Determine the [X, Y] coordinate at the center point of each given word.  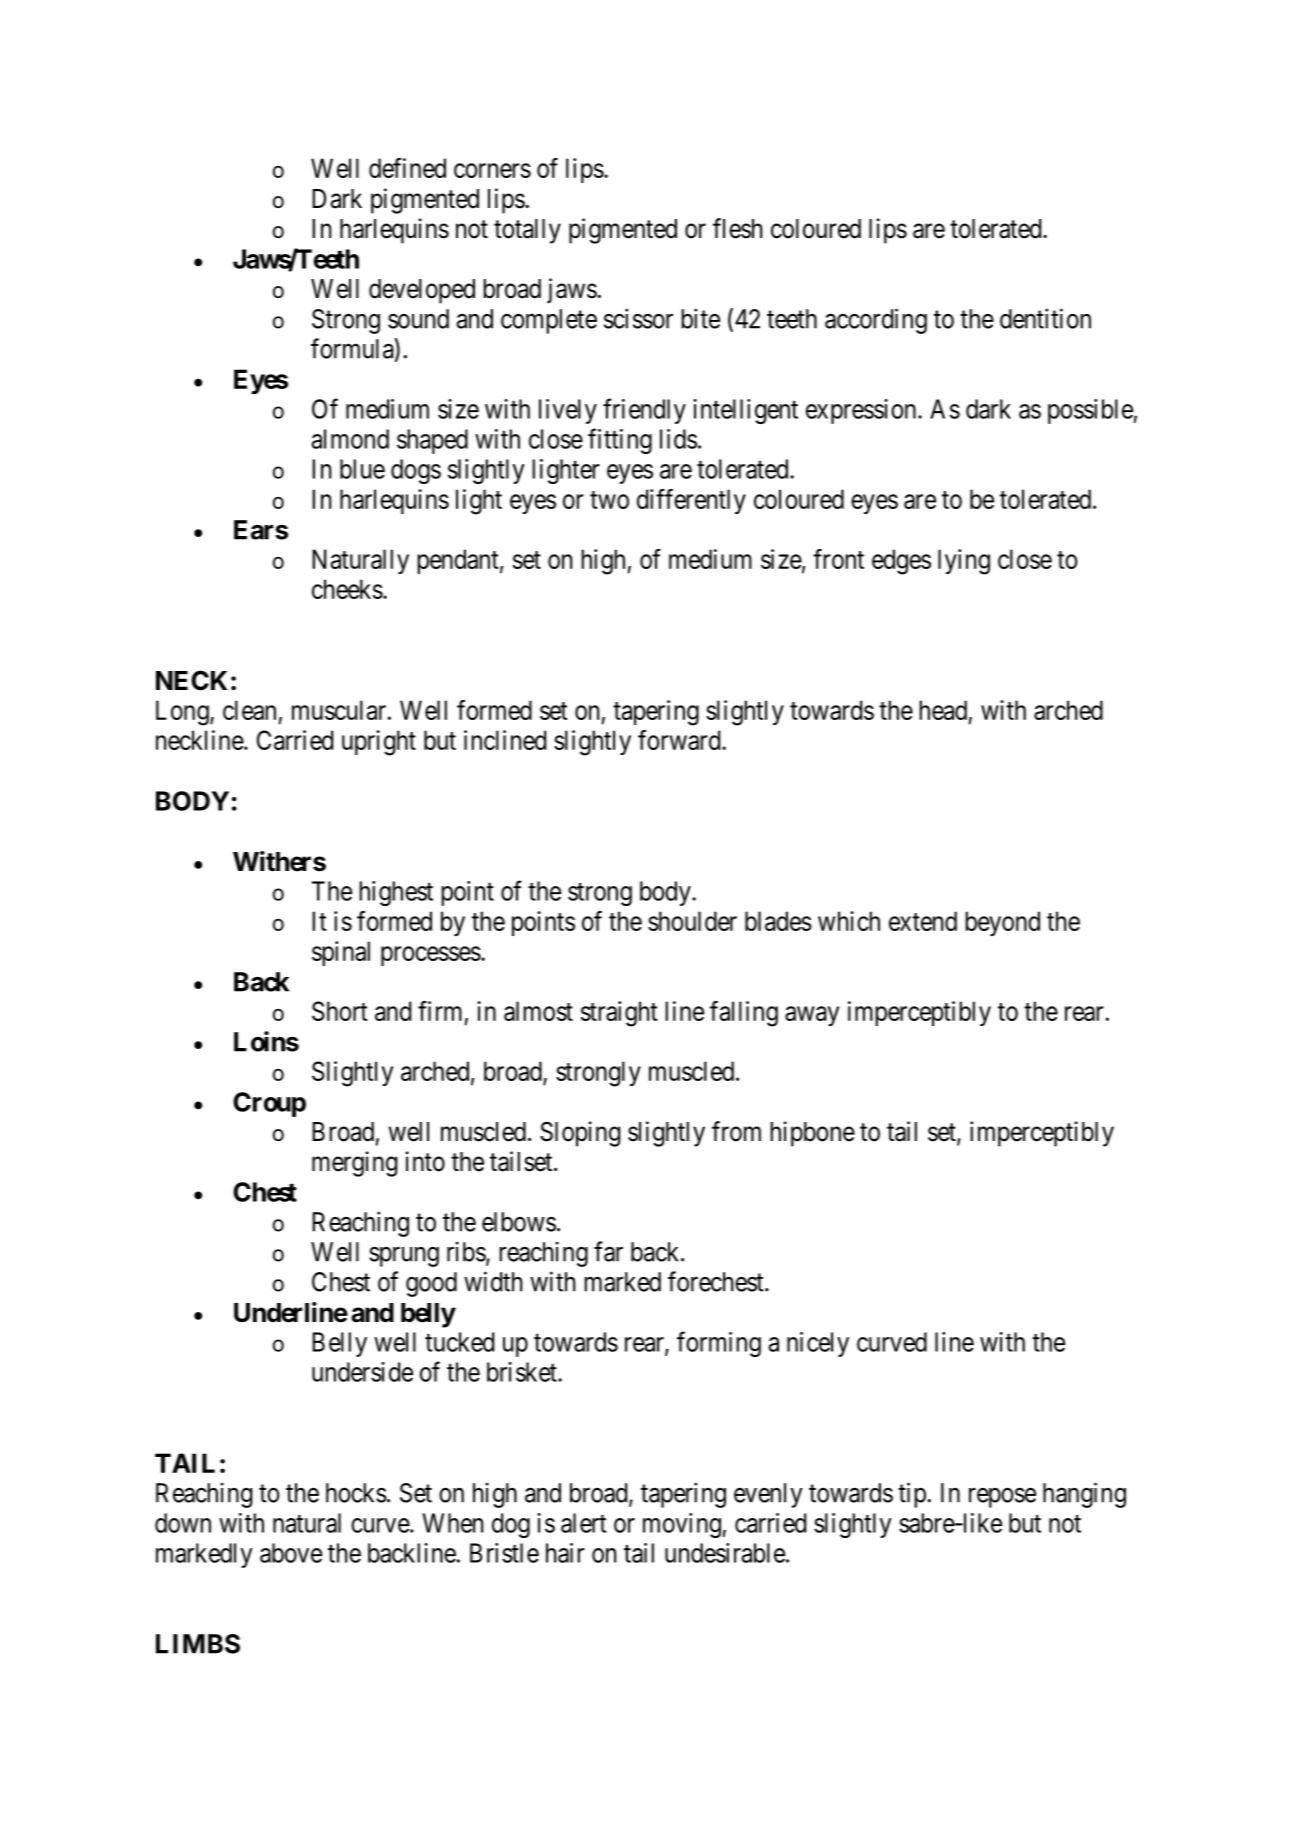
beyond [1002, 923]
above [291, 1553]
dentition [1045, 318]
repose [1002, 1498]
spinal [341, 953]
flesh [737, 228]
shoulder [692, 921]
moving [683, 1525]
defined [407, 168]
